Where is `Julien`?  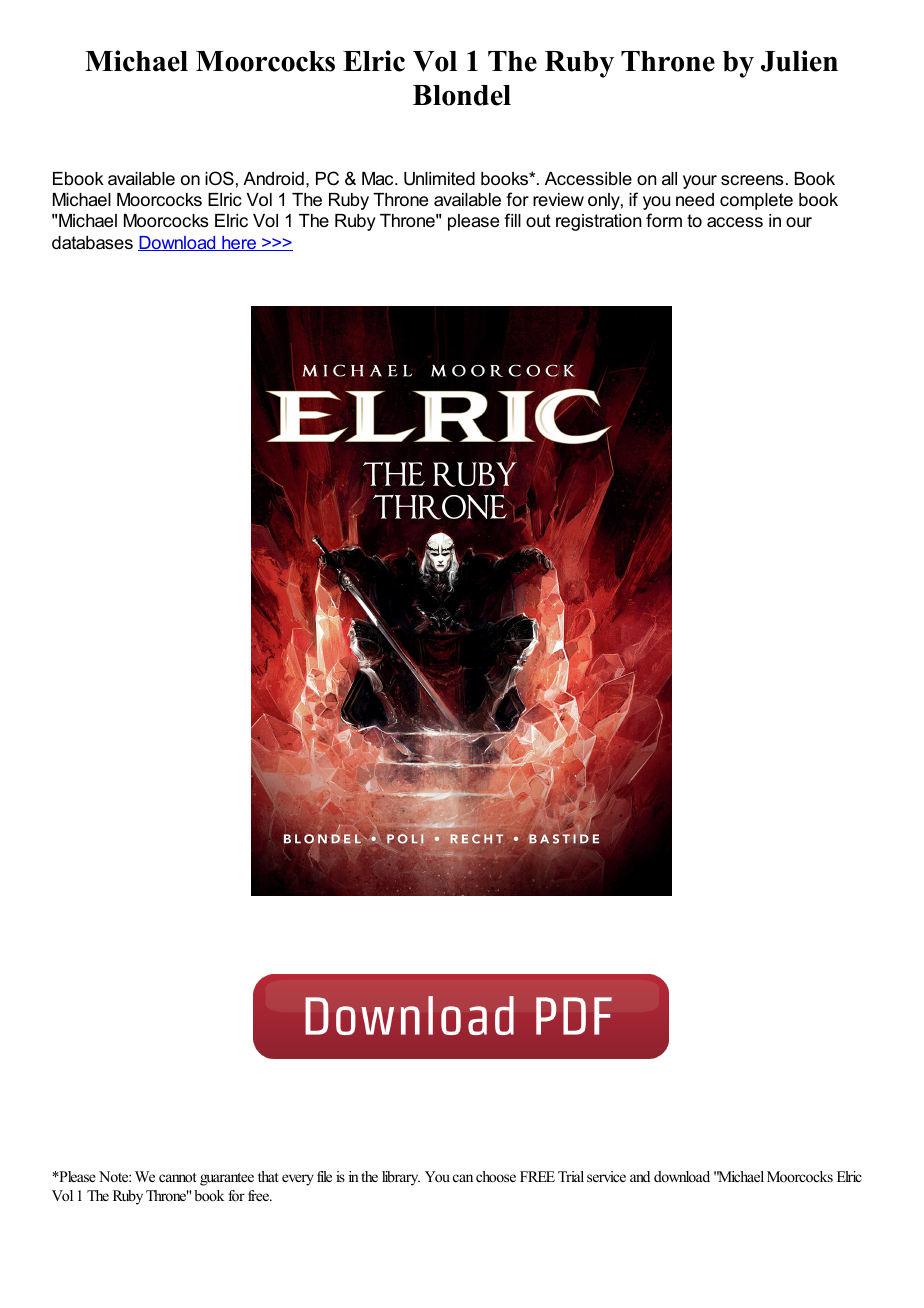
Julien is located at coordinates (799, 61).
